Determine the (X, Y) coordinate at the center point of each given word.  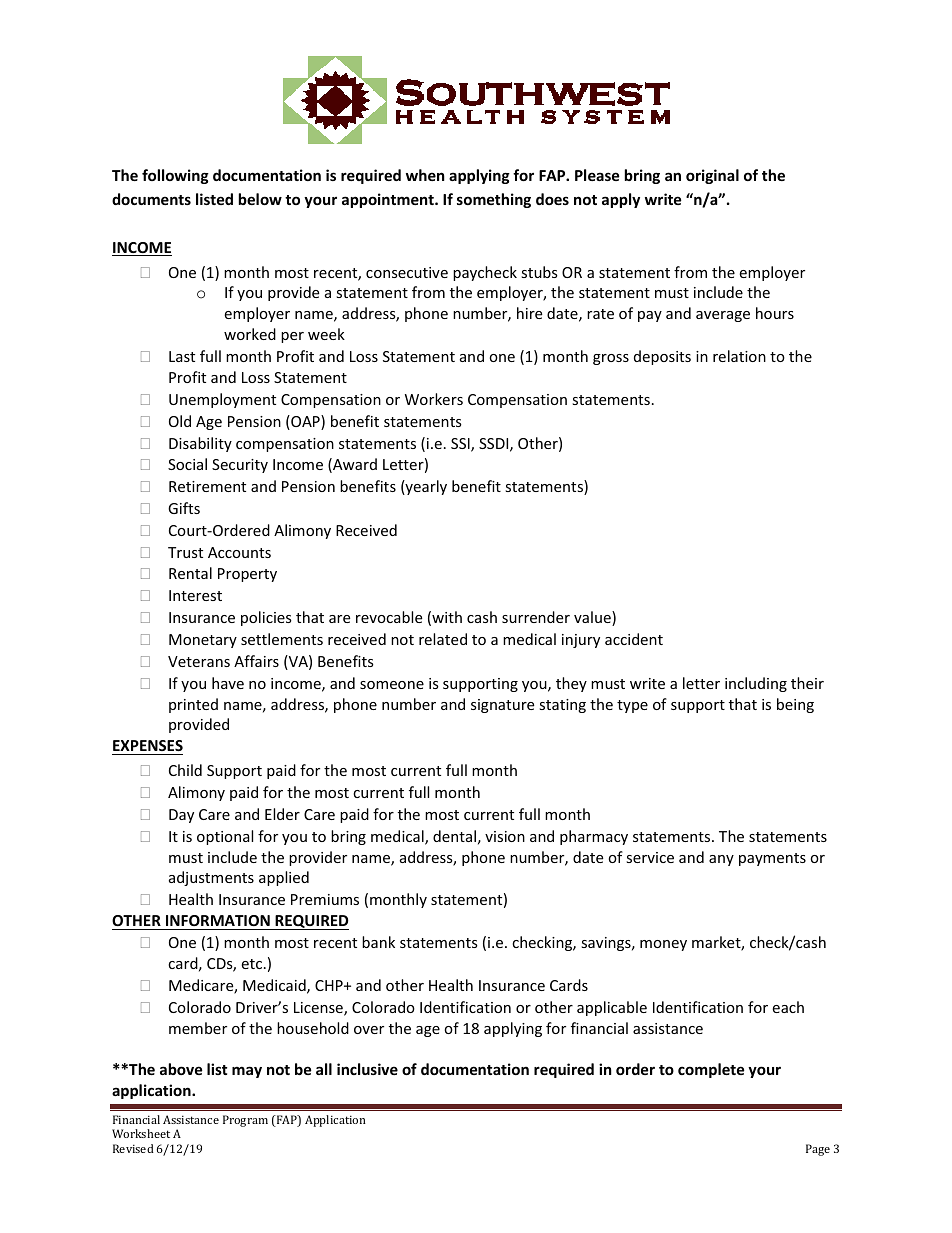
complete (711, 1070)
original (712, 176)
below (260, 199)
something (494, 200)
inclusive (367, 1069)
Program (245, 1121)
